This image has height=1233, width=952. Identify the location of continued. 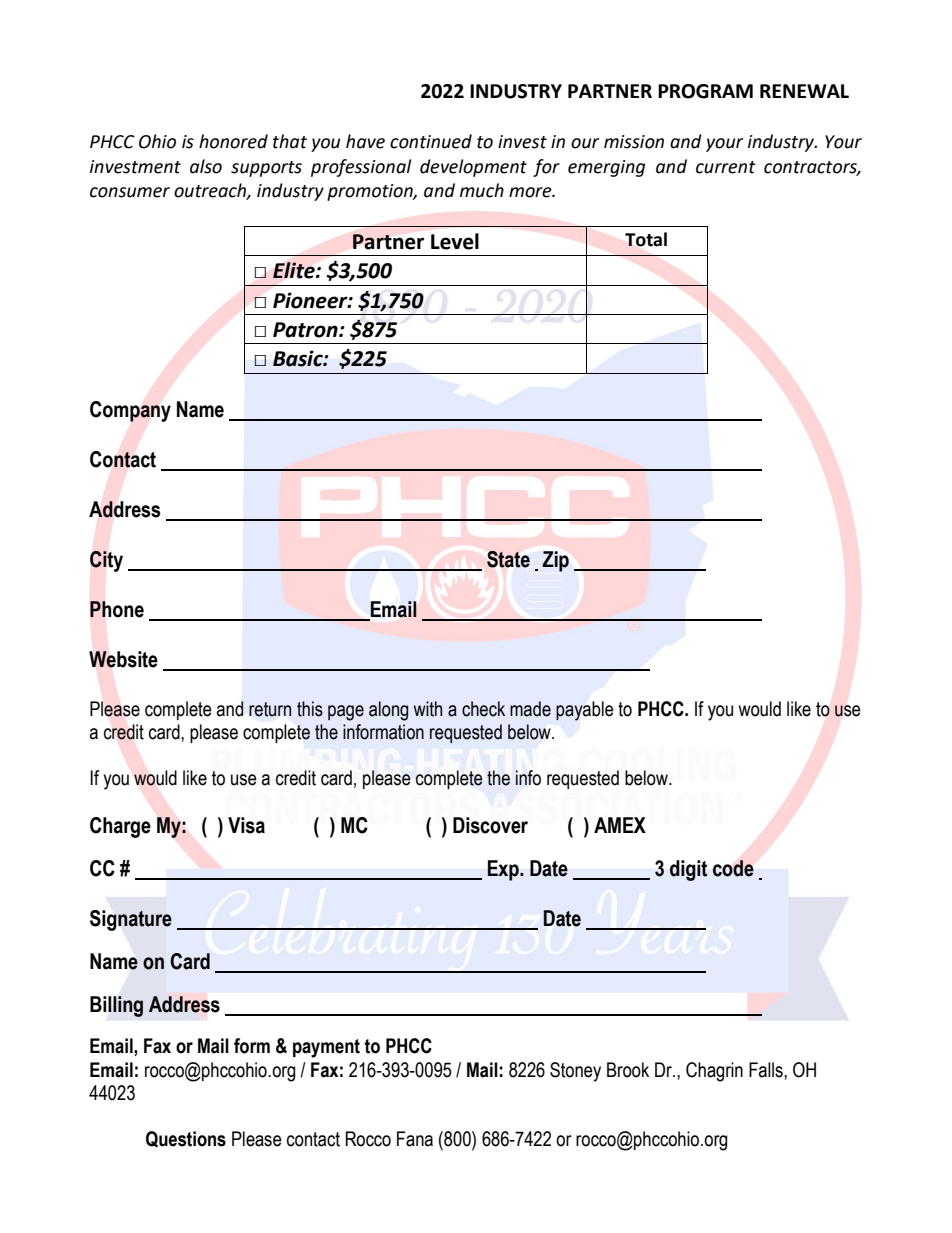
(431, 141).
